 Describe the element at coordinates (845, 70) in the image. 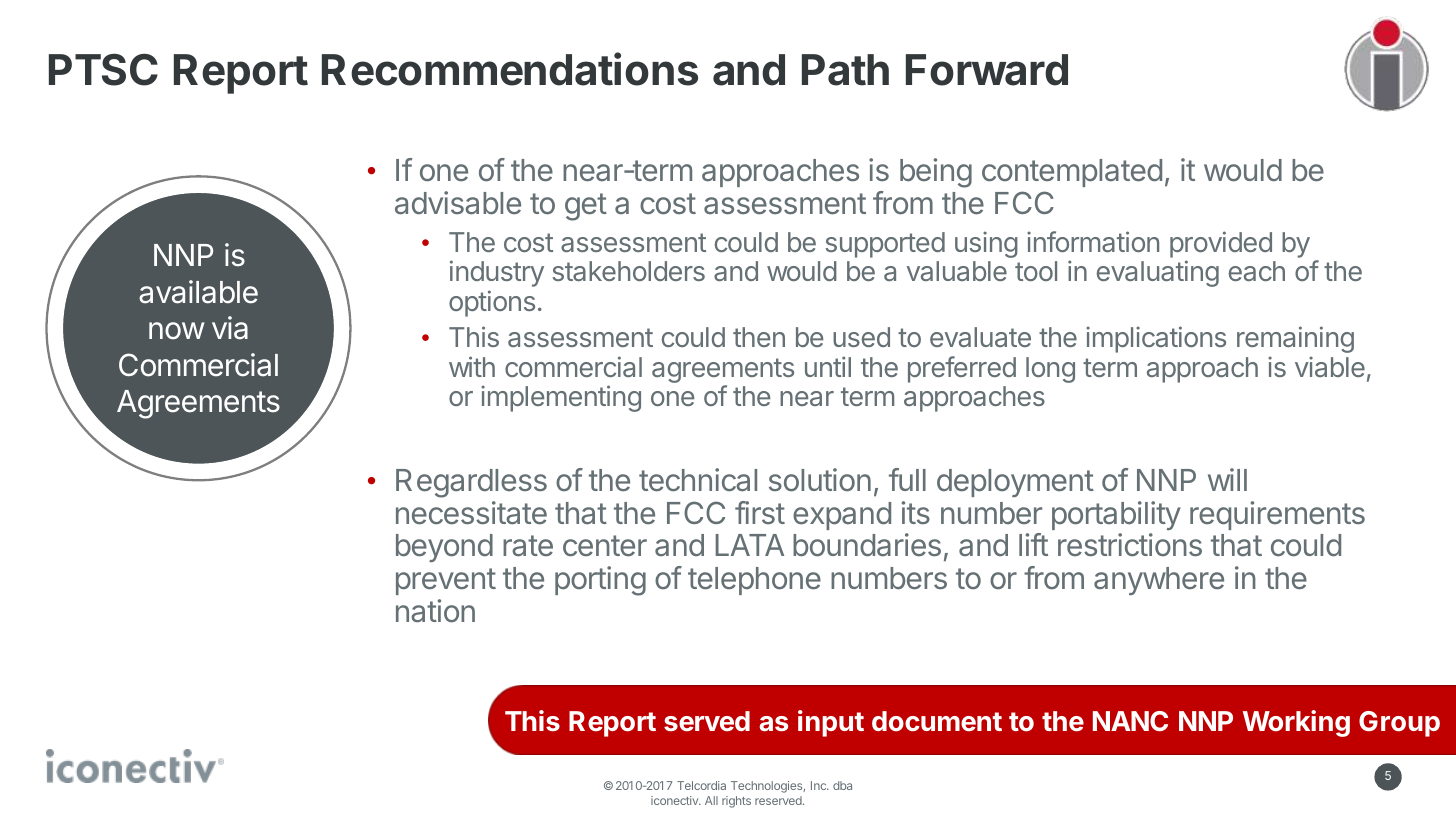

I see `Path` at that location.
